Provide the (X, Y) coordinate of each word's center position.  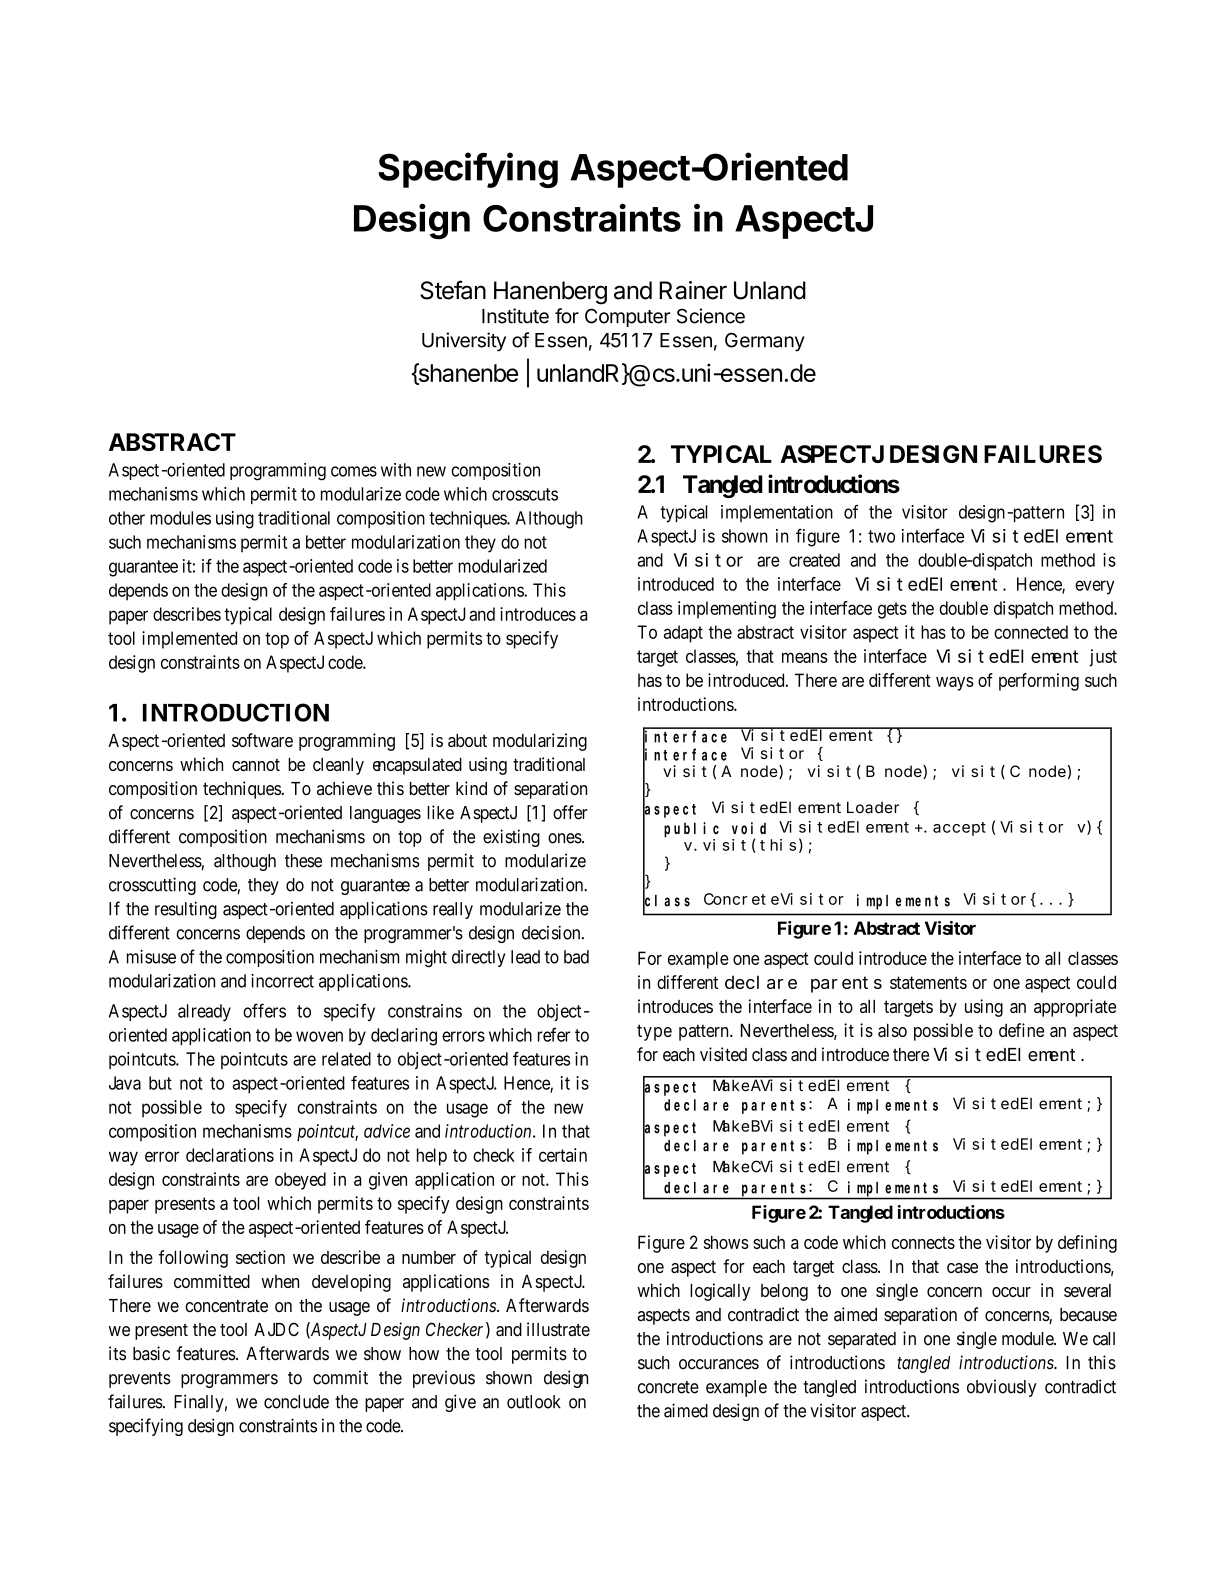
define (1021, 1030)
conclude (296, 1402)
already (204, 1012)
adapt (683, 634)
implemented (189, 640)
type (654, 1032)
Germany (765, 342)
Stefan (453, 290)
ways (955, 684)
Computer (627, 317)
